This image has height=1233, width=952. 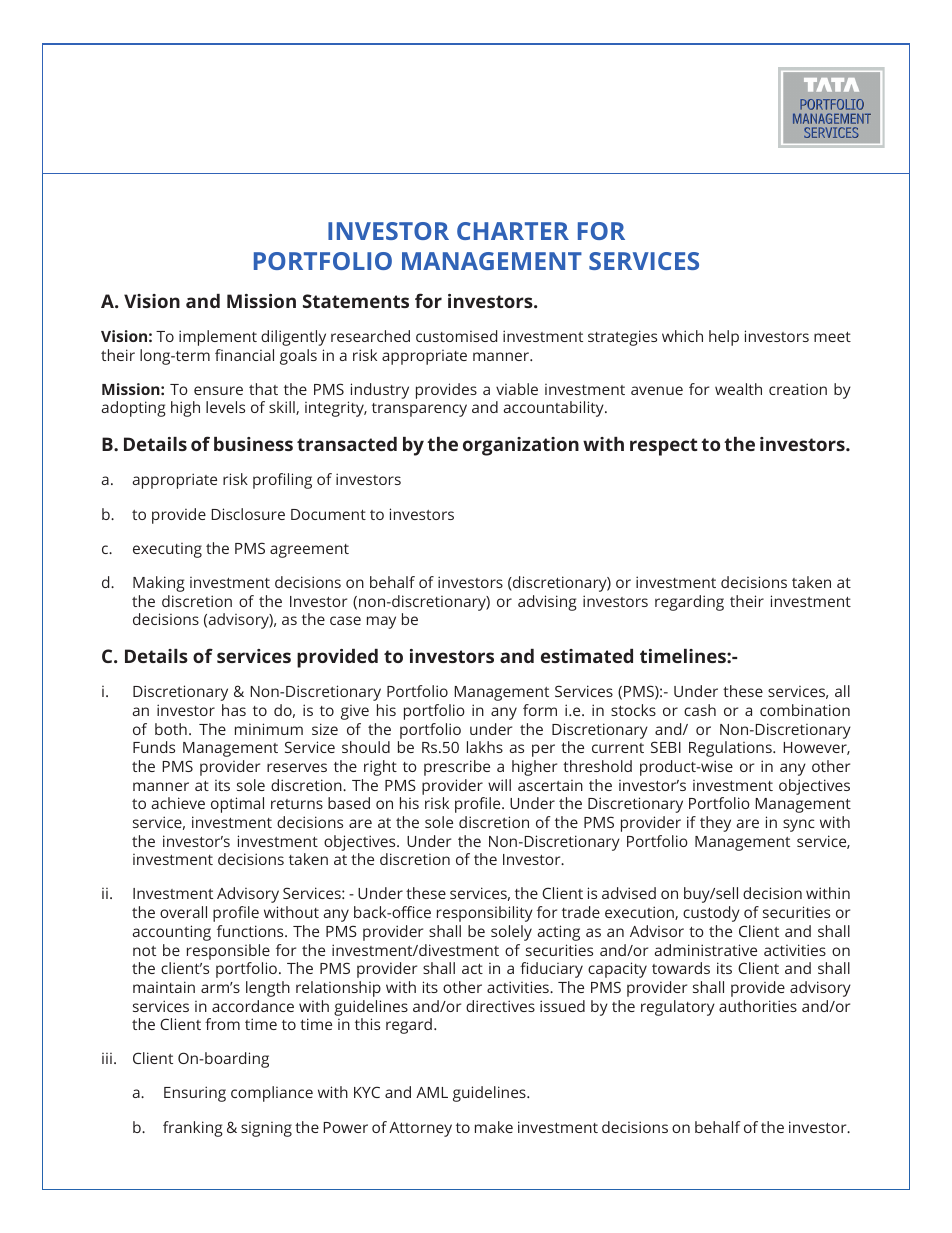 What do you see at coordinates (540, 710) in the image?
I see `form` at bounding box center [540, 710].
